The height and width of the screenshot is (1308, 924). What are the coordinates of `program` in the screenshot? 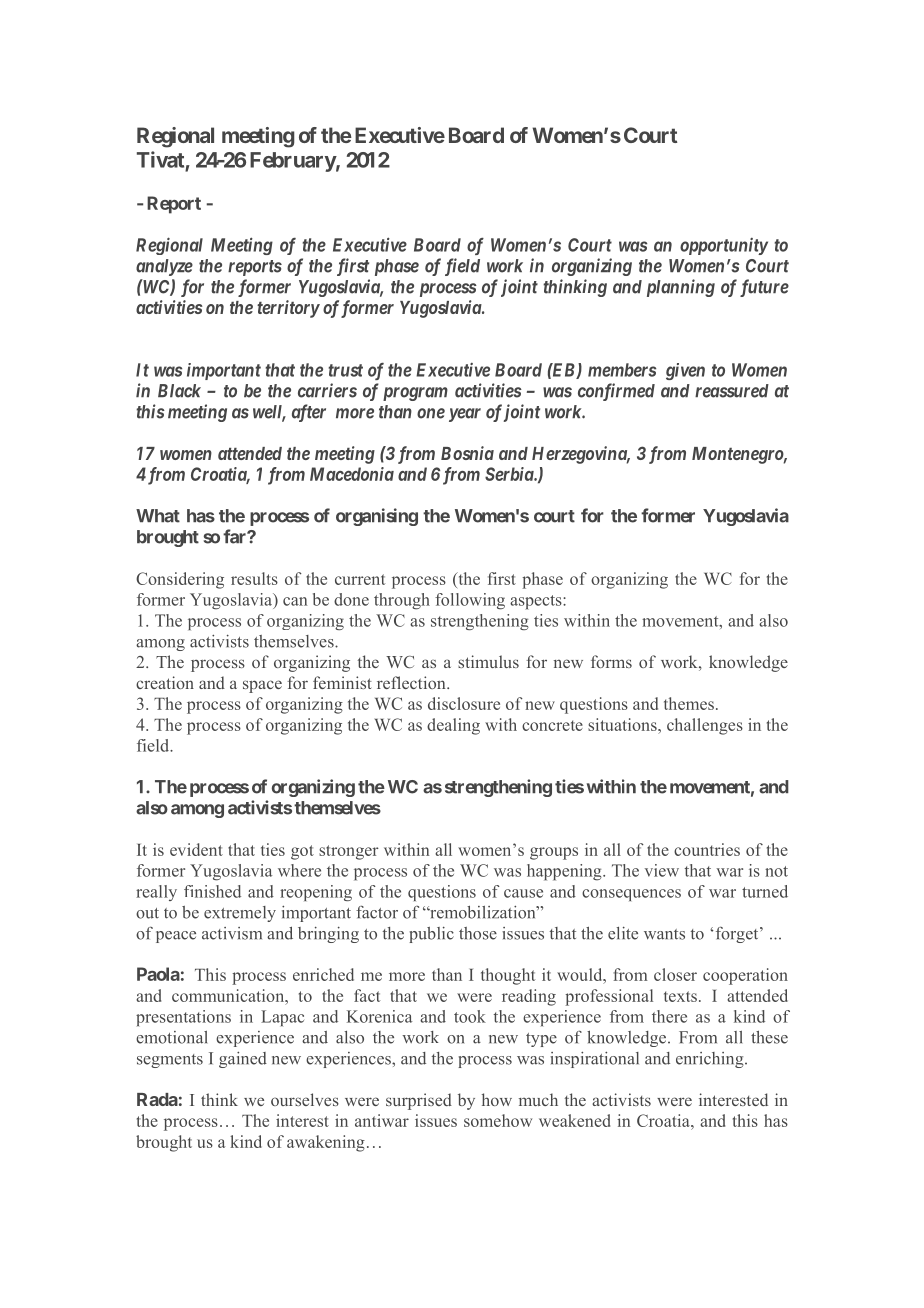 It's located at (415, 394).
